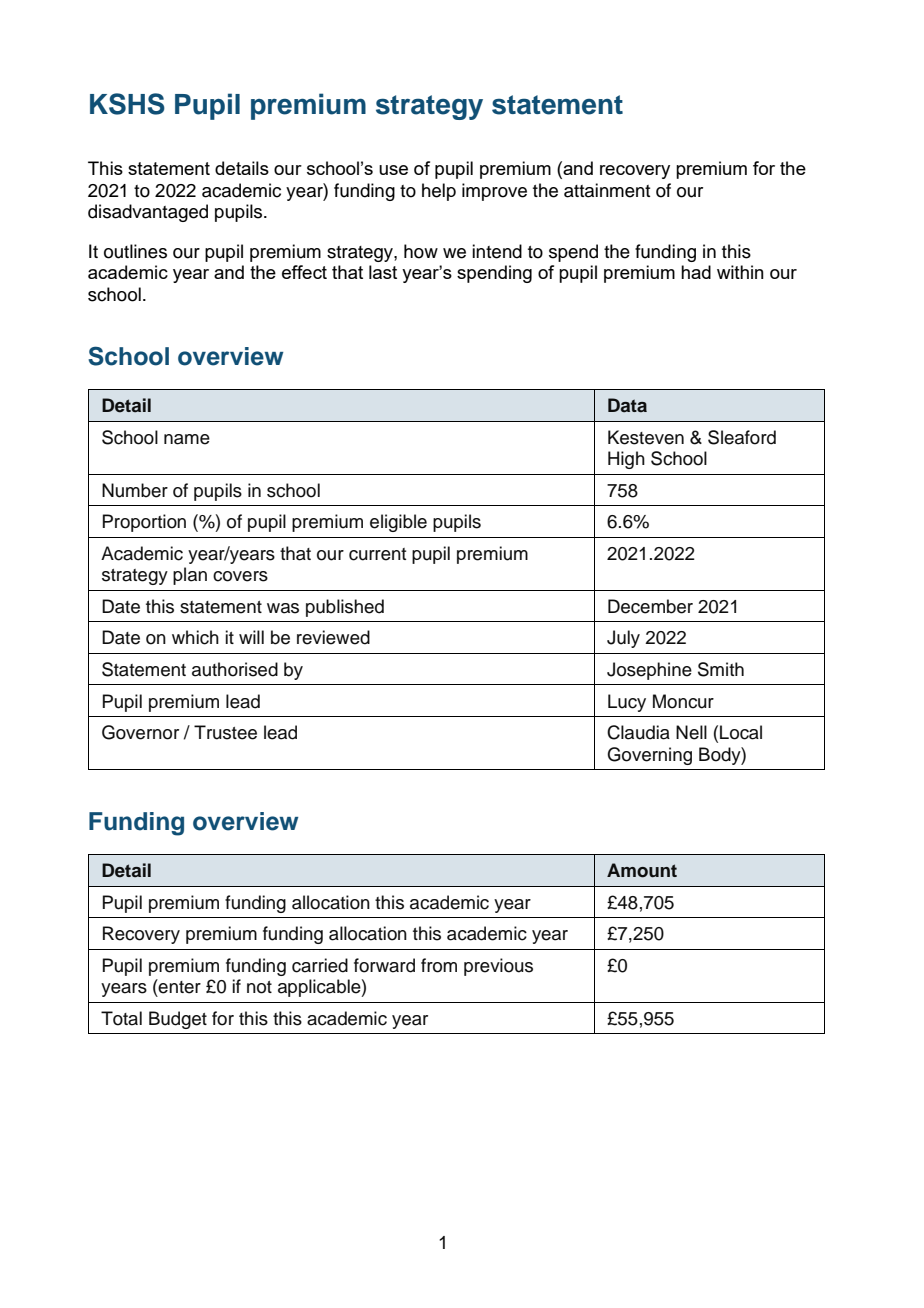  I want to click on from, so click(439, 965).
